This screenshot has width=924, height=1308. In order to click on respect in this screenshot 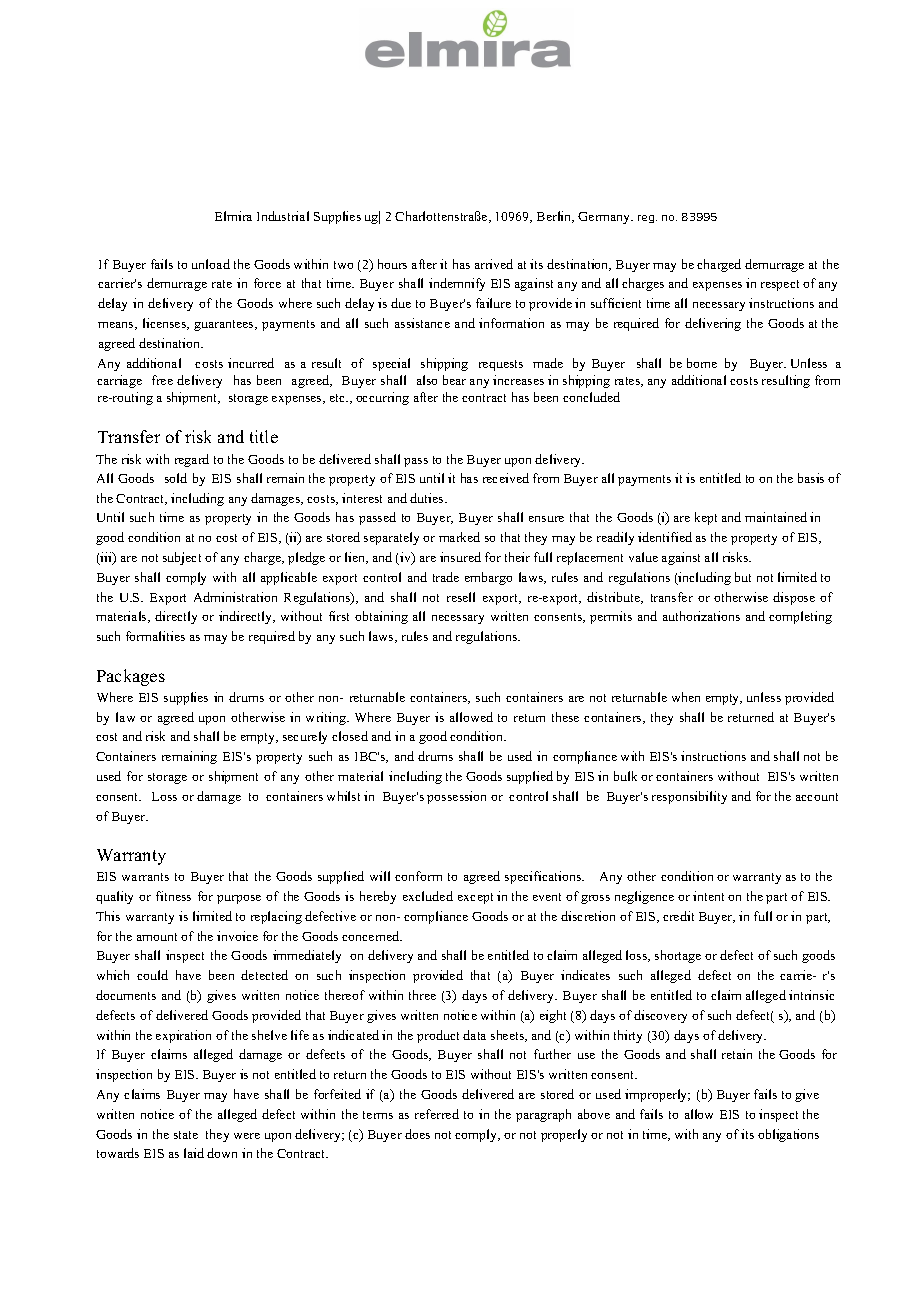, I will do `click(780, 285)`.
